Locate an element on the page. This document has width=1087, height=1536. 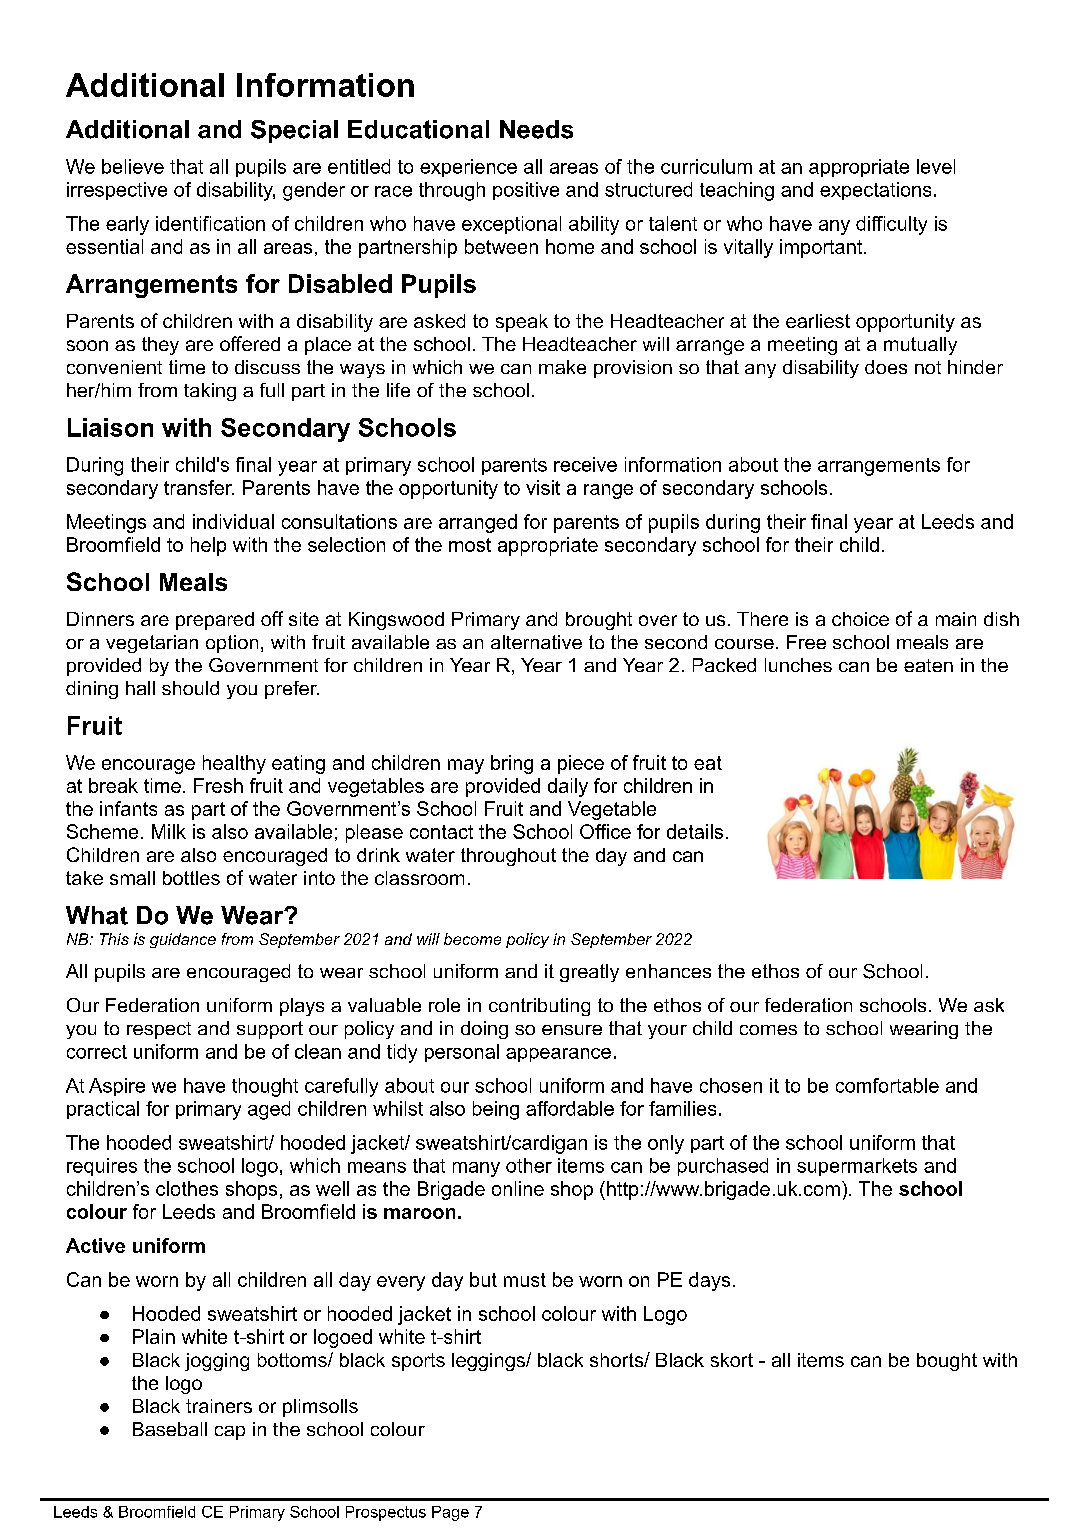
daily is located at coordinates (568, 787).
